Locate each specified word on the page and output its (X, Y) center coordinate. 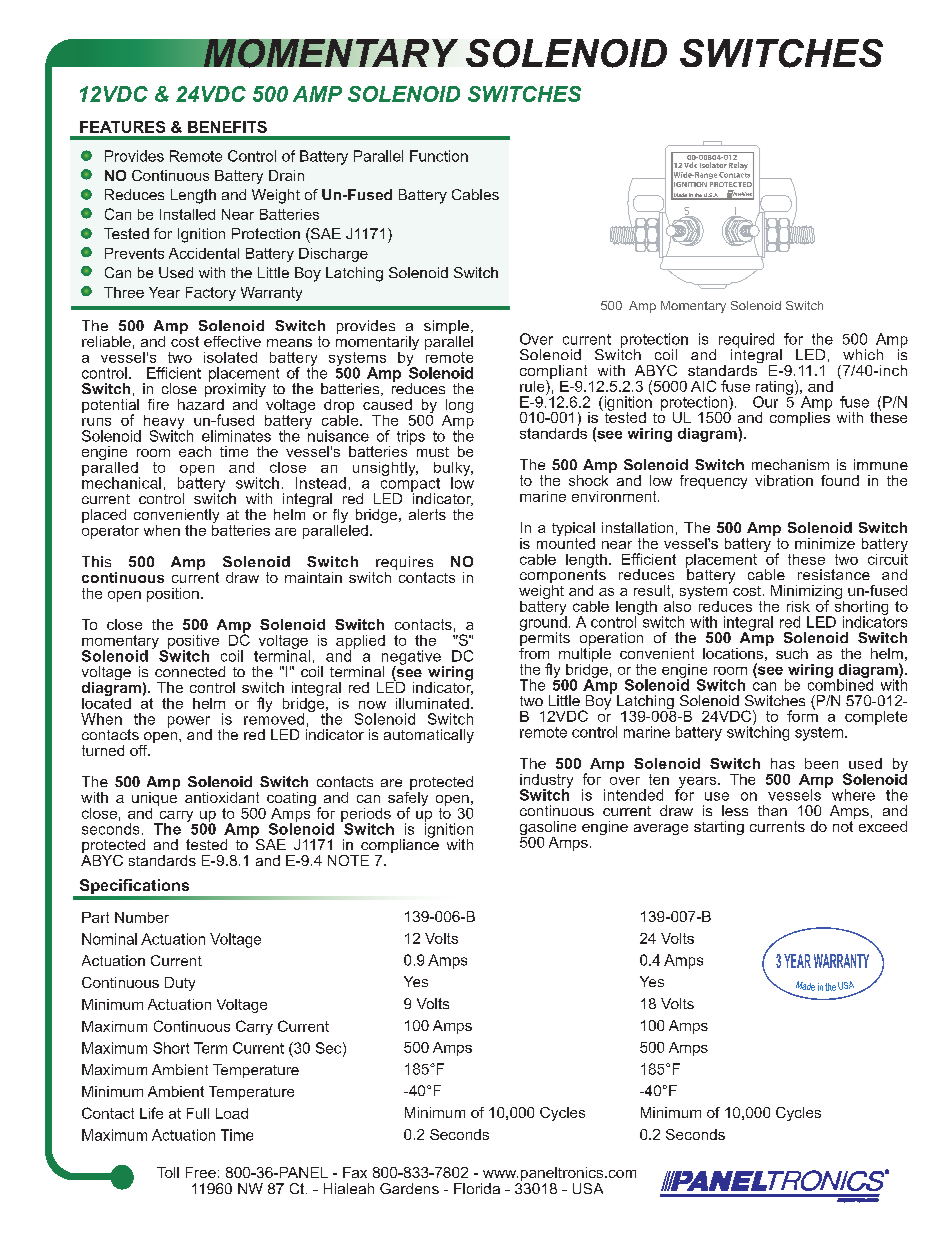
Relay (738, 166)
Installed (187, 214)
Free (201, 1172)
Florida (477, 1188)
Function (439, 156)
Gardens (409, 1188)
